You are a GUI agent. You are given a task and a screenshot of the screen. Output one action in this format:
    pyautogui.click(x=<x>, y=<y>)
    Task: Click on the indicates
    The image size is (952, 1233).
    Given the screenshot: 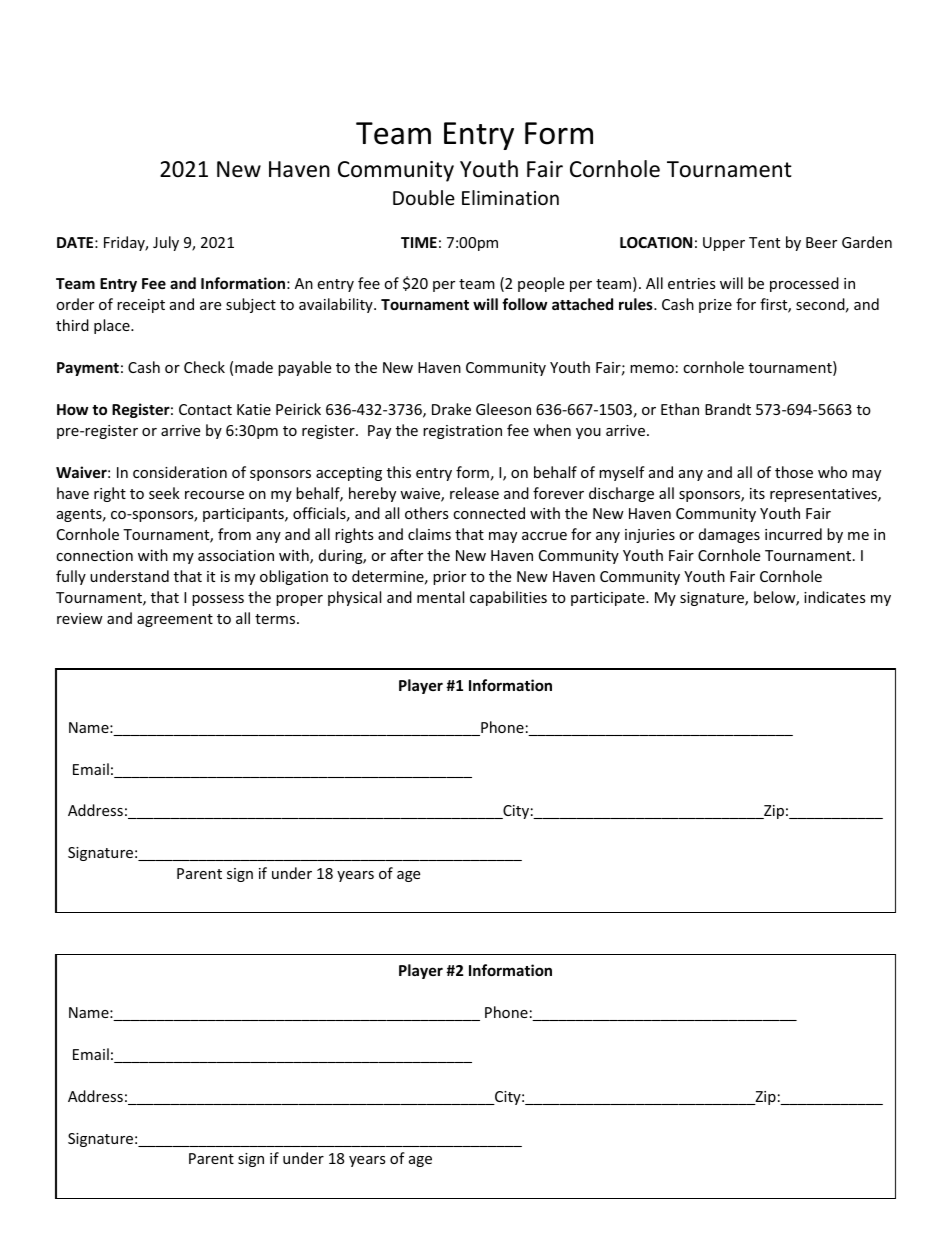 What is the action you would take?
    pyautogui.click(x=835, y=597)
